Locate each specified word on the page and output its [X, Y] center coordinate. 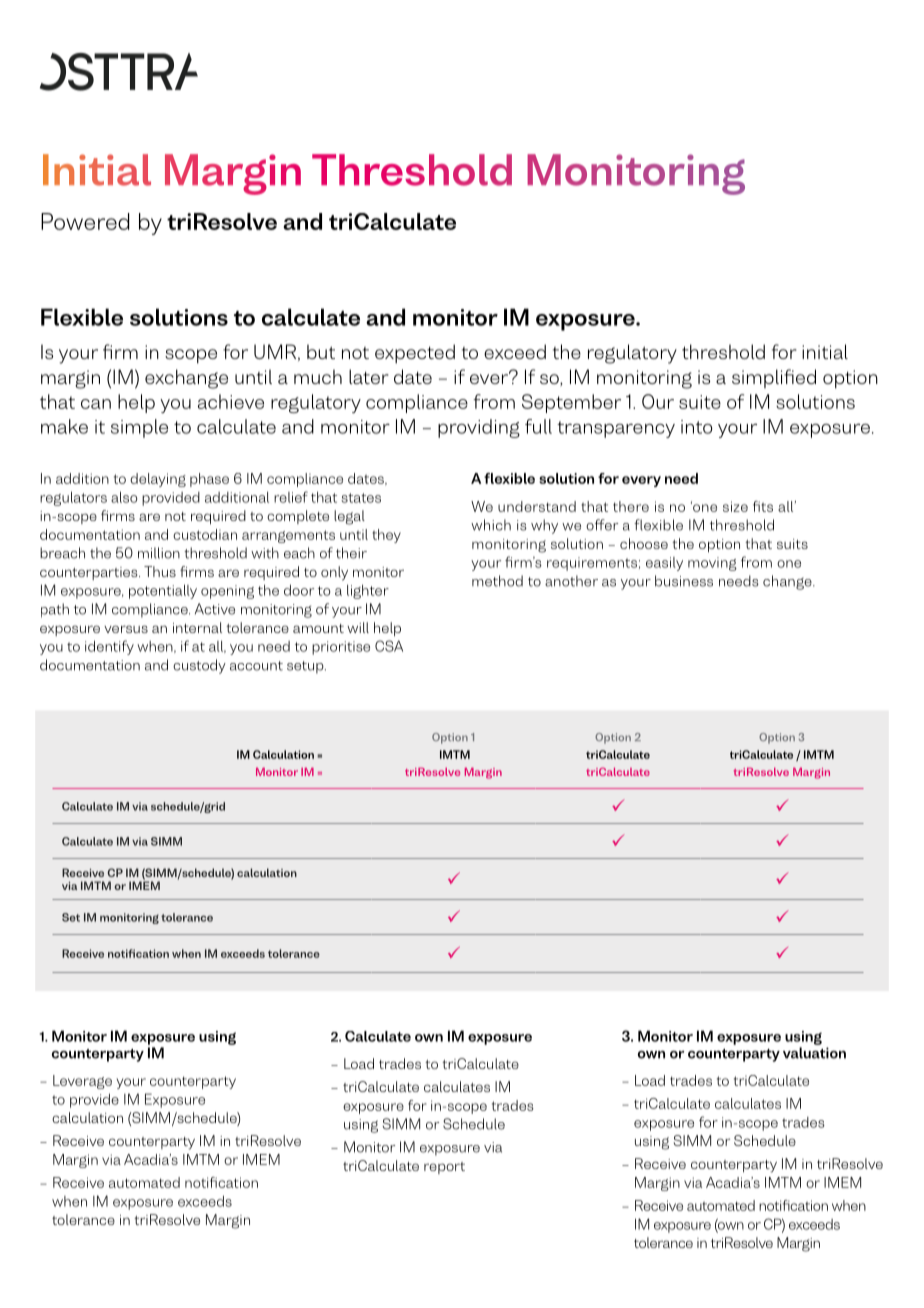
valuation [814, 1053]
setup [306, 667]
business [684, 581]
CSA [389, 646]
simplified [774, 378]
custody [199, 666]
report [444, 1168]
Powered [85, 221]
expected [415, 354]
